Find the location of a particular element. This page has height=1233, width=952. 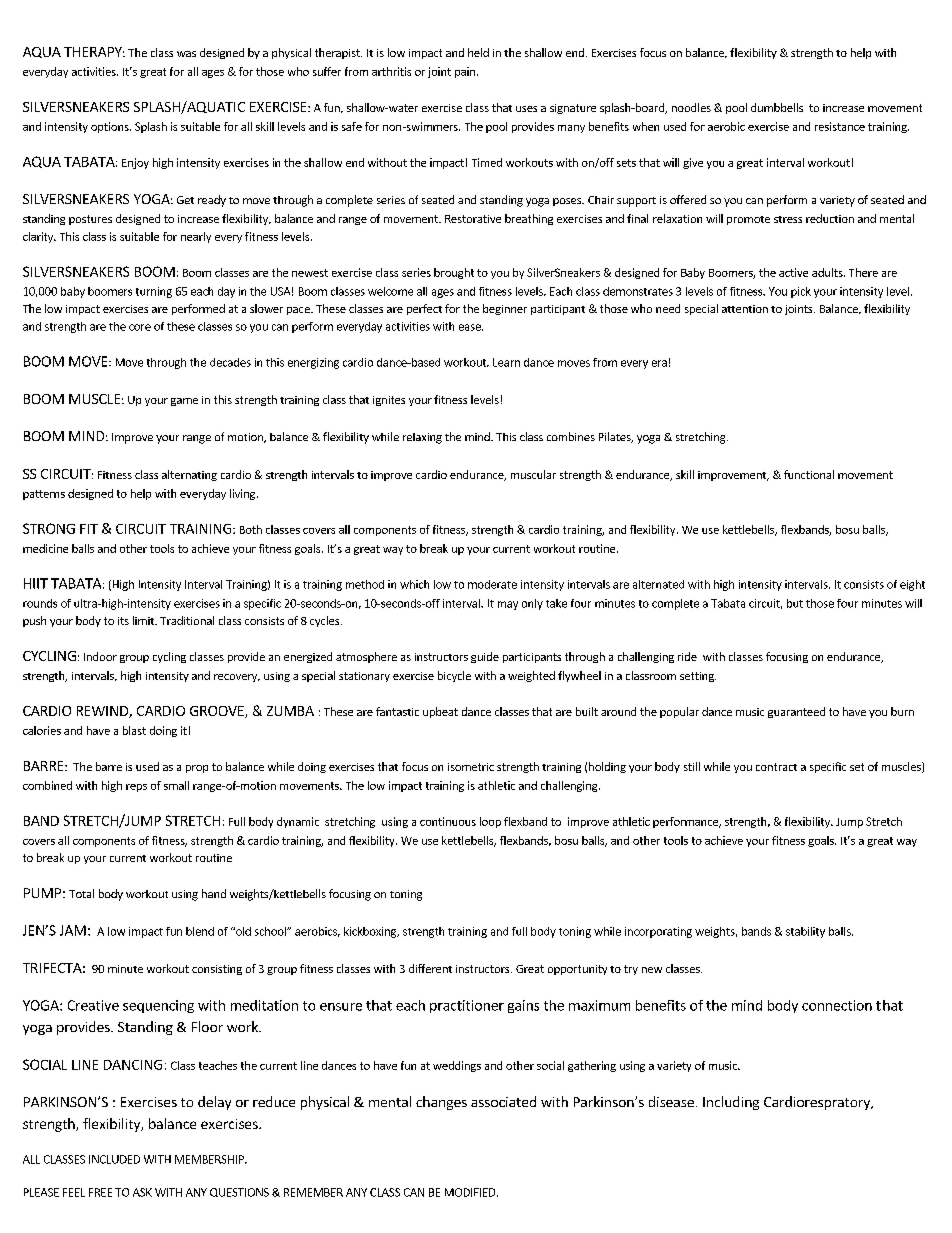

but is located at coordinates (795, 603).
